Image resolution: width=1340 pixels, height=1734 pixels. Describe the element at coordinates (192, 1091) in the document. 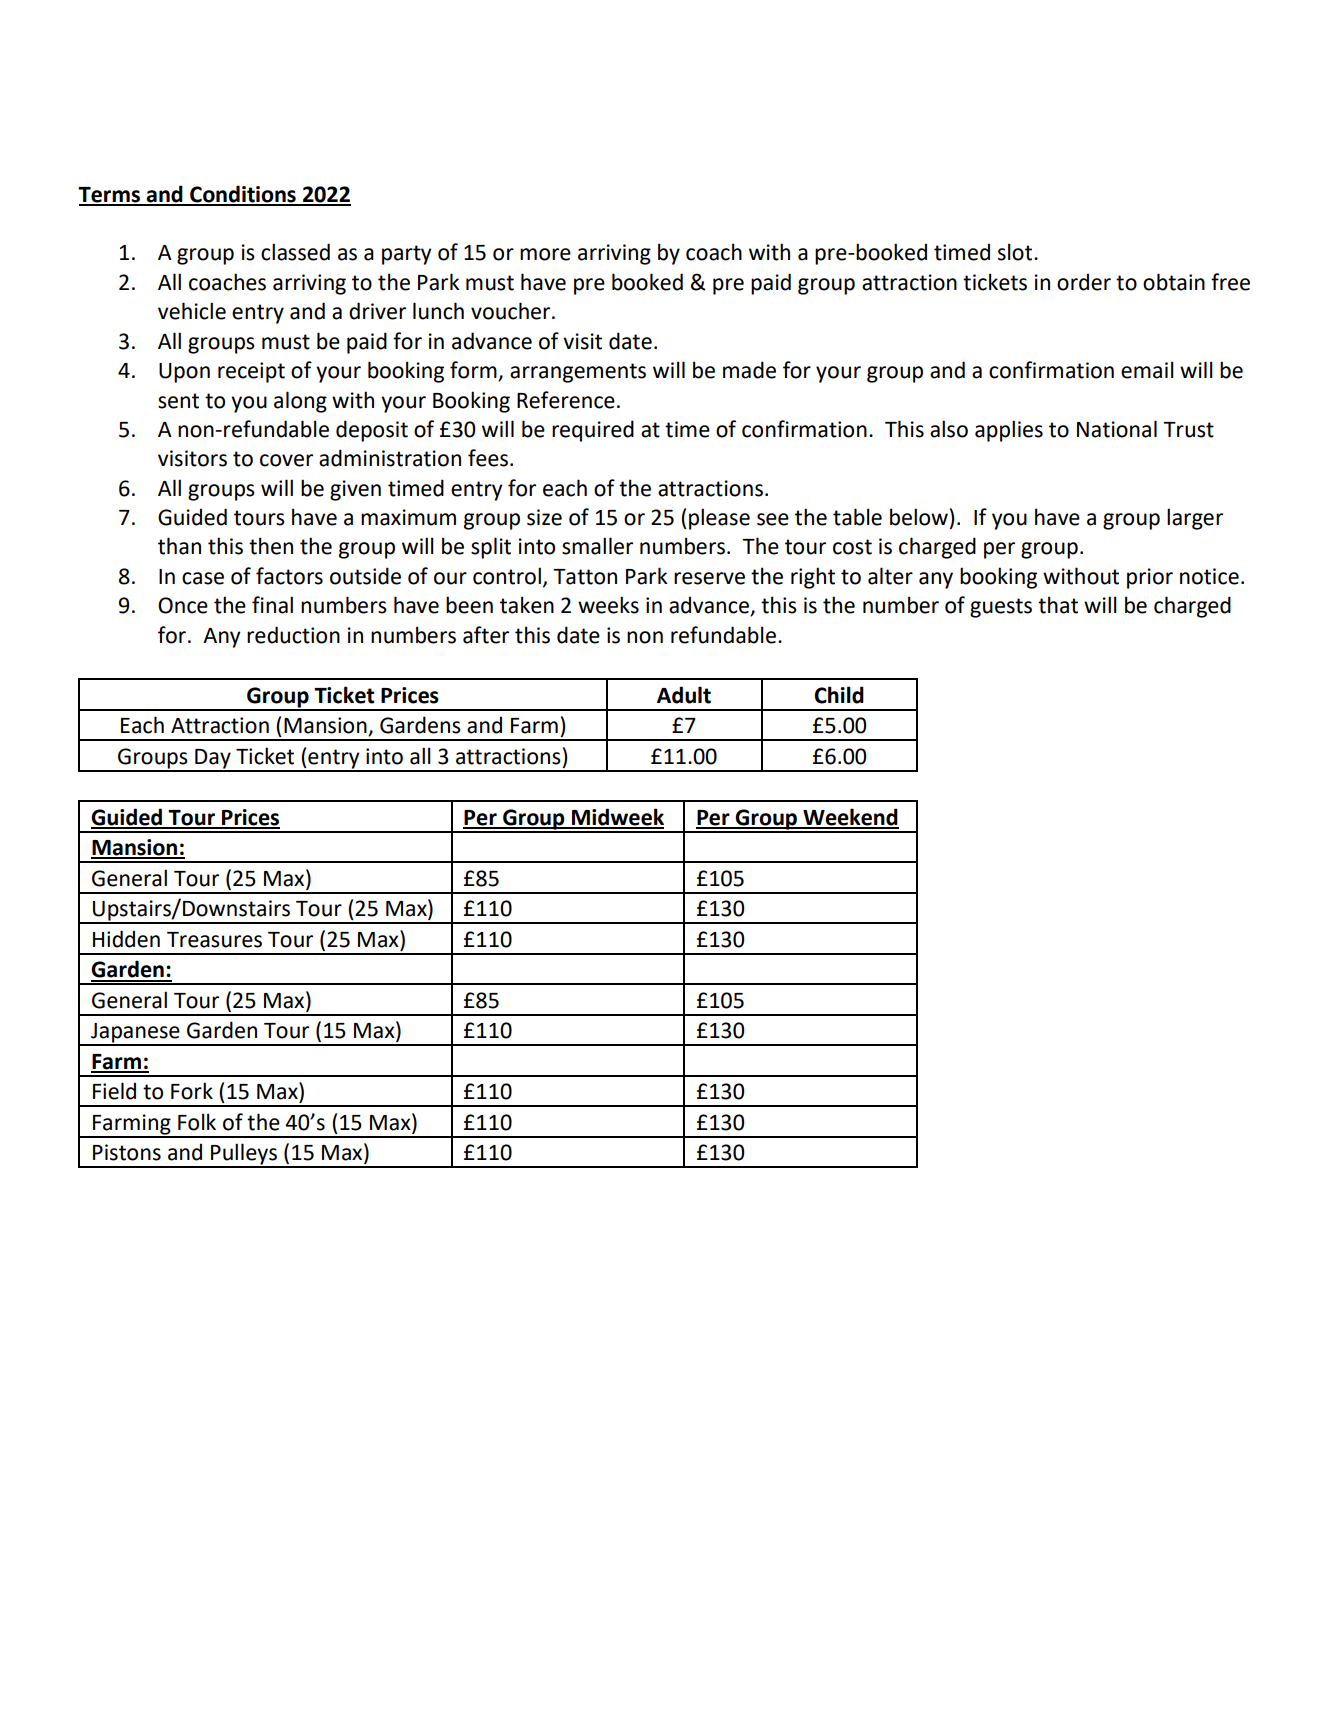

I see `Fork` at that location.
